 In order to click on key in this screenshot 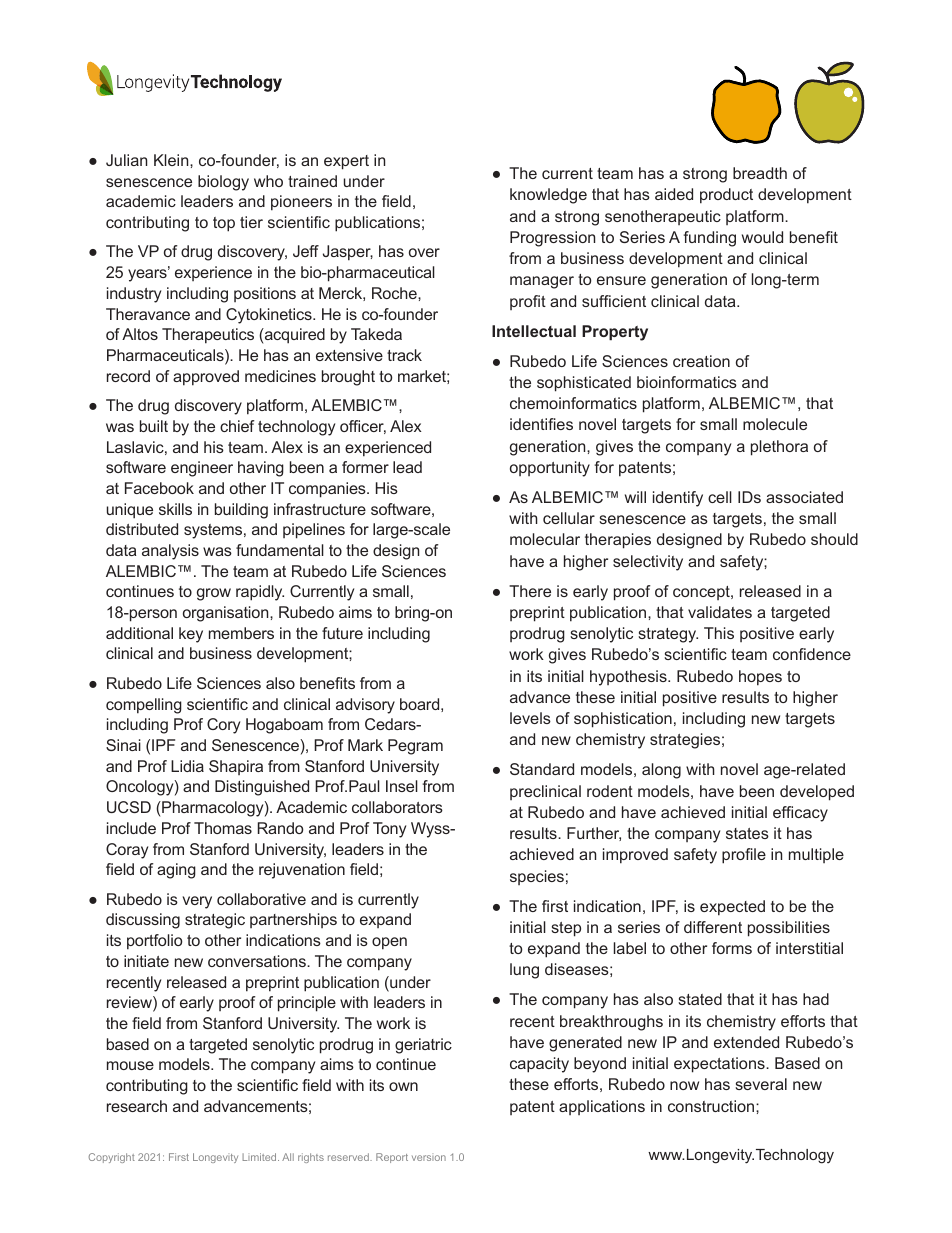, I will do `click(191, 635)`.
